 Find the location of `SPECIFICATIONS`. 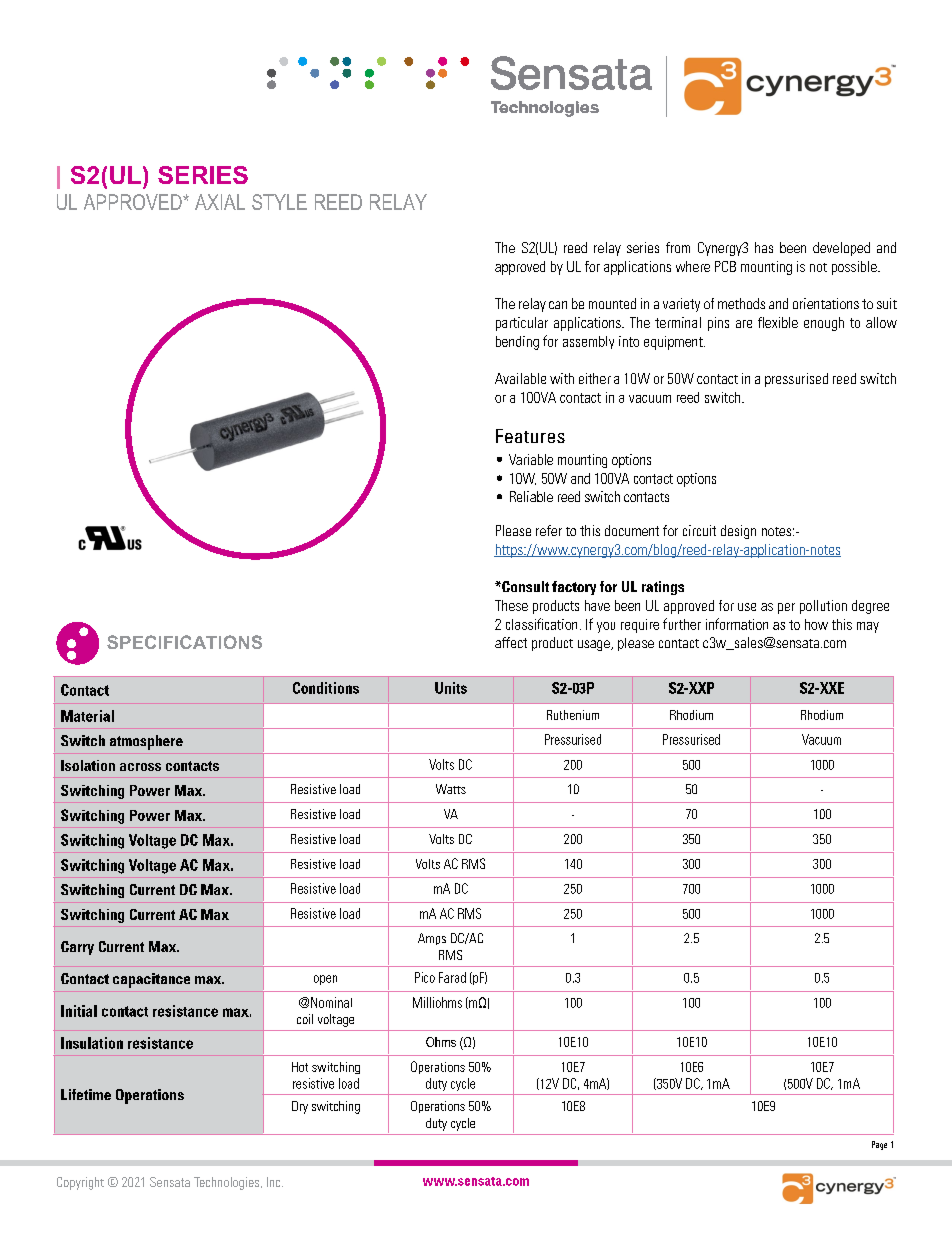

SPECIFICATIONS is located at coordinates (184, 642).
